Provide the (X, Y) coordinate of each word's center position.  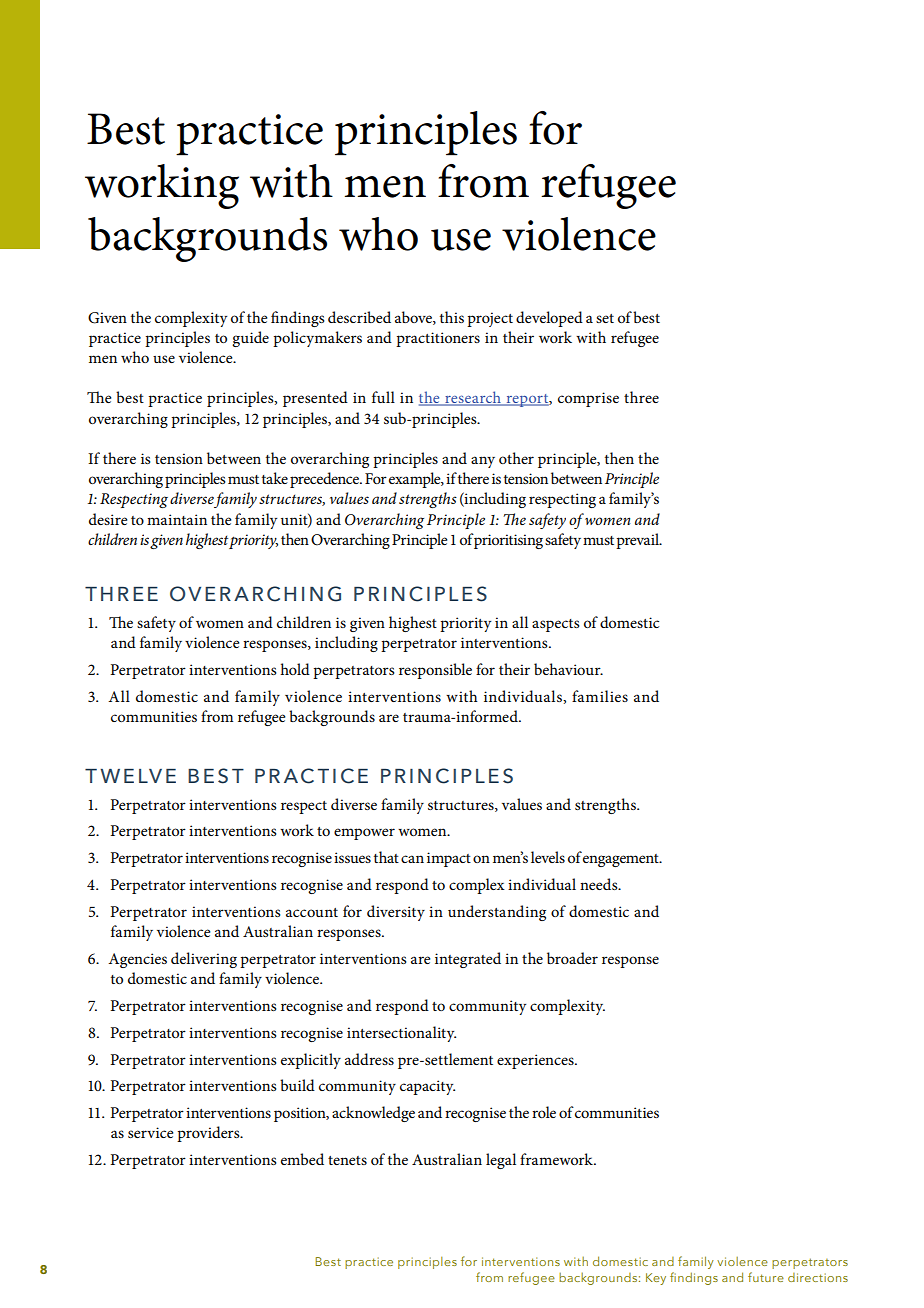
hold (295, 669)
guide (250, 339)
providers (209, 1134)
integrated (468, 960)
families (600, 696)
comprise (588, 399)
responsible (435, 671)
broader (572, 958)
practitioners (438, 339)
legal (501, 1161)
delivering (204, 960)
